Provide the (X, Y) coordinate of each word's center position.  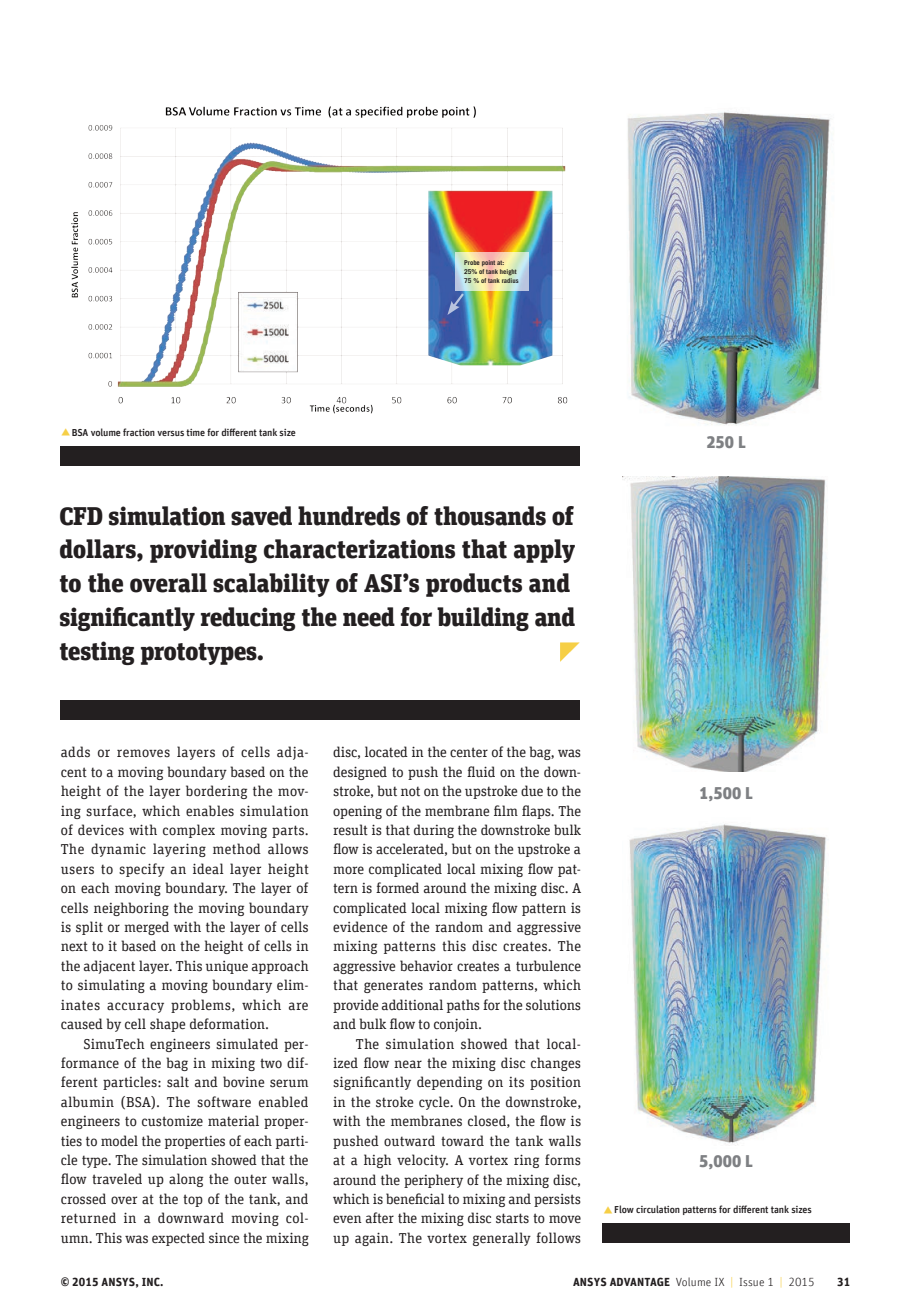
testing (97, 653)
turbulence (548, 966)
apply (544, 551)
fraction (139, 432)
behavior (426, 965)
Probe (472, 262)
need (369, 617)
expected (178, 1239)
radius (510, 280)
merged (146, 928)
